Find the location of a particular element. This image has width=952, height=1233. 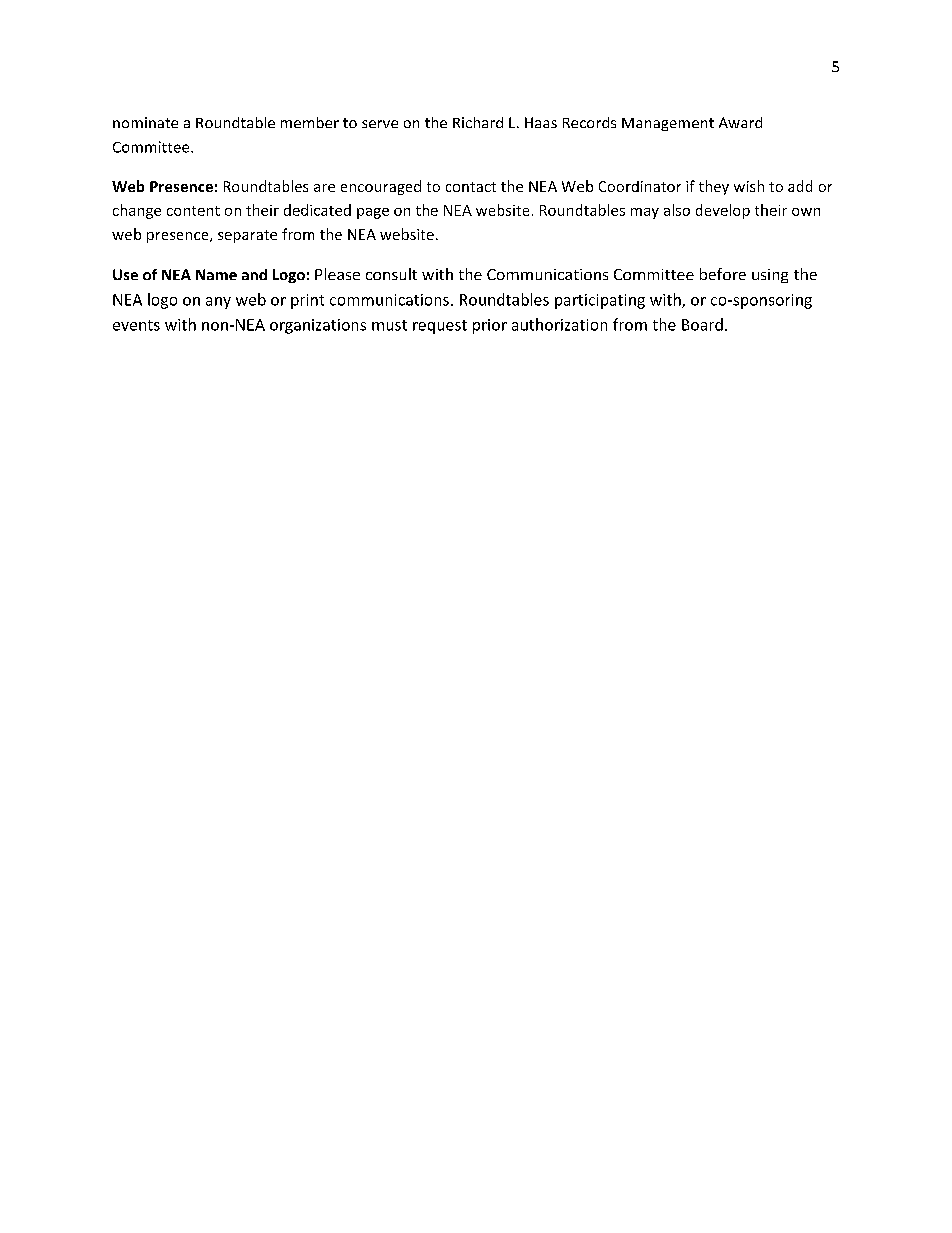

wish is located at coordinates (749, 186).
